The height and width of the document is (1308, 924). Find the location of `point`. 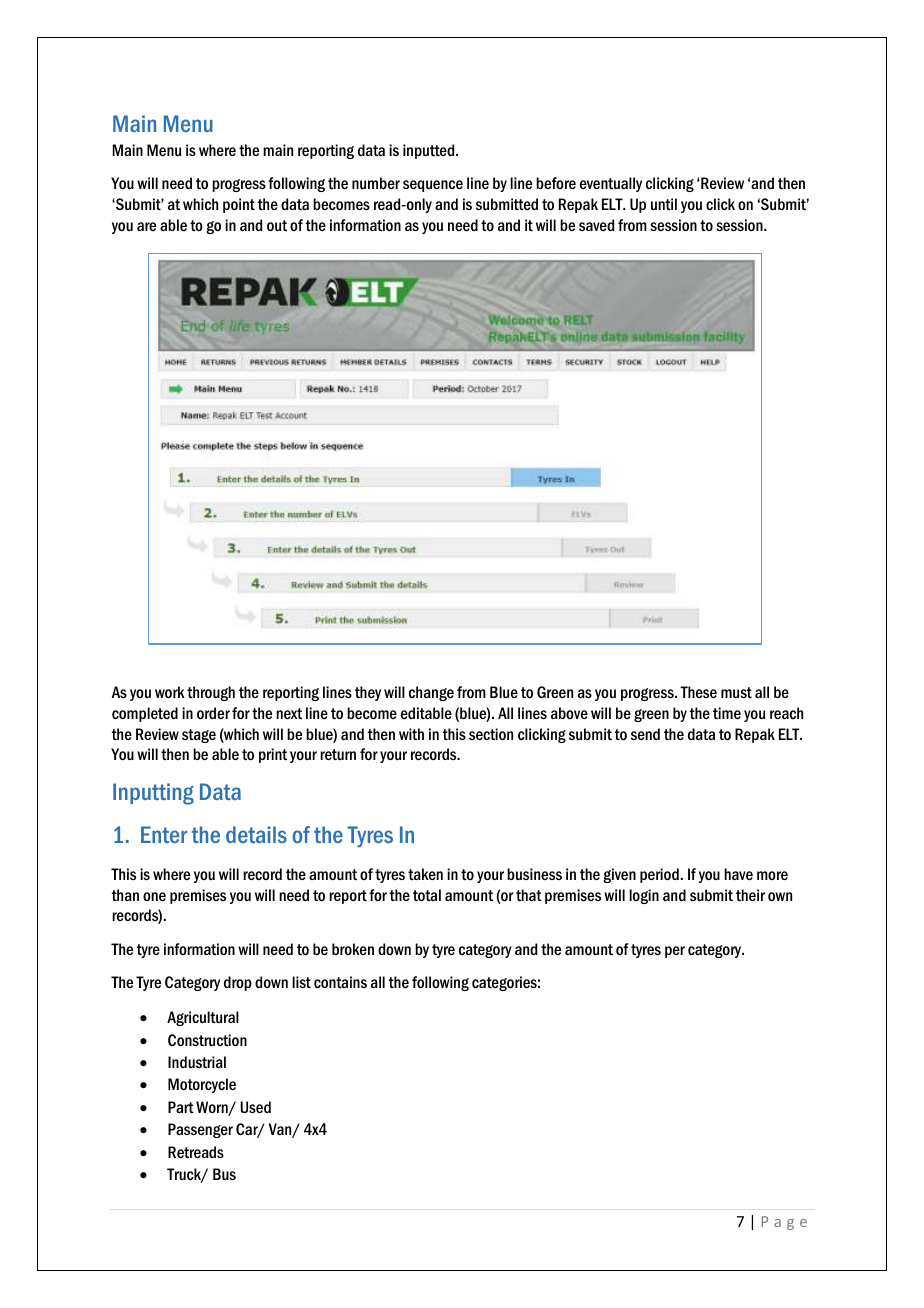

point is located at coordinates (239, 205).
